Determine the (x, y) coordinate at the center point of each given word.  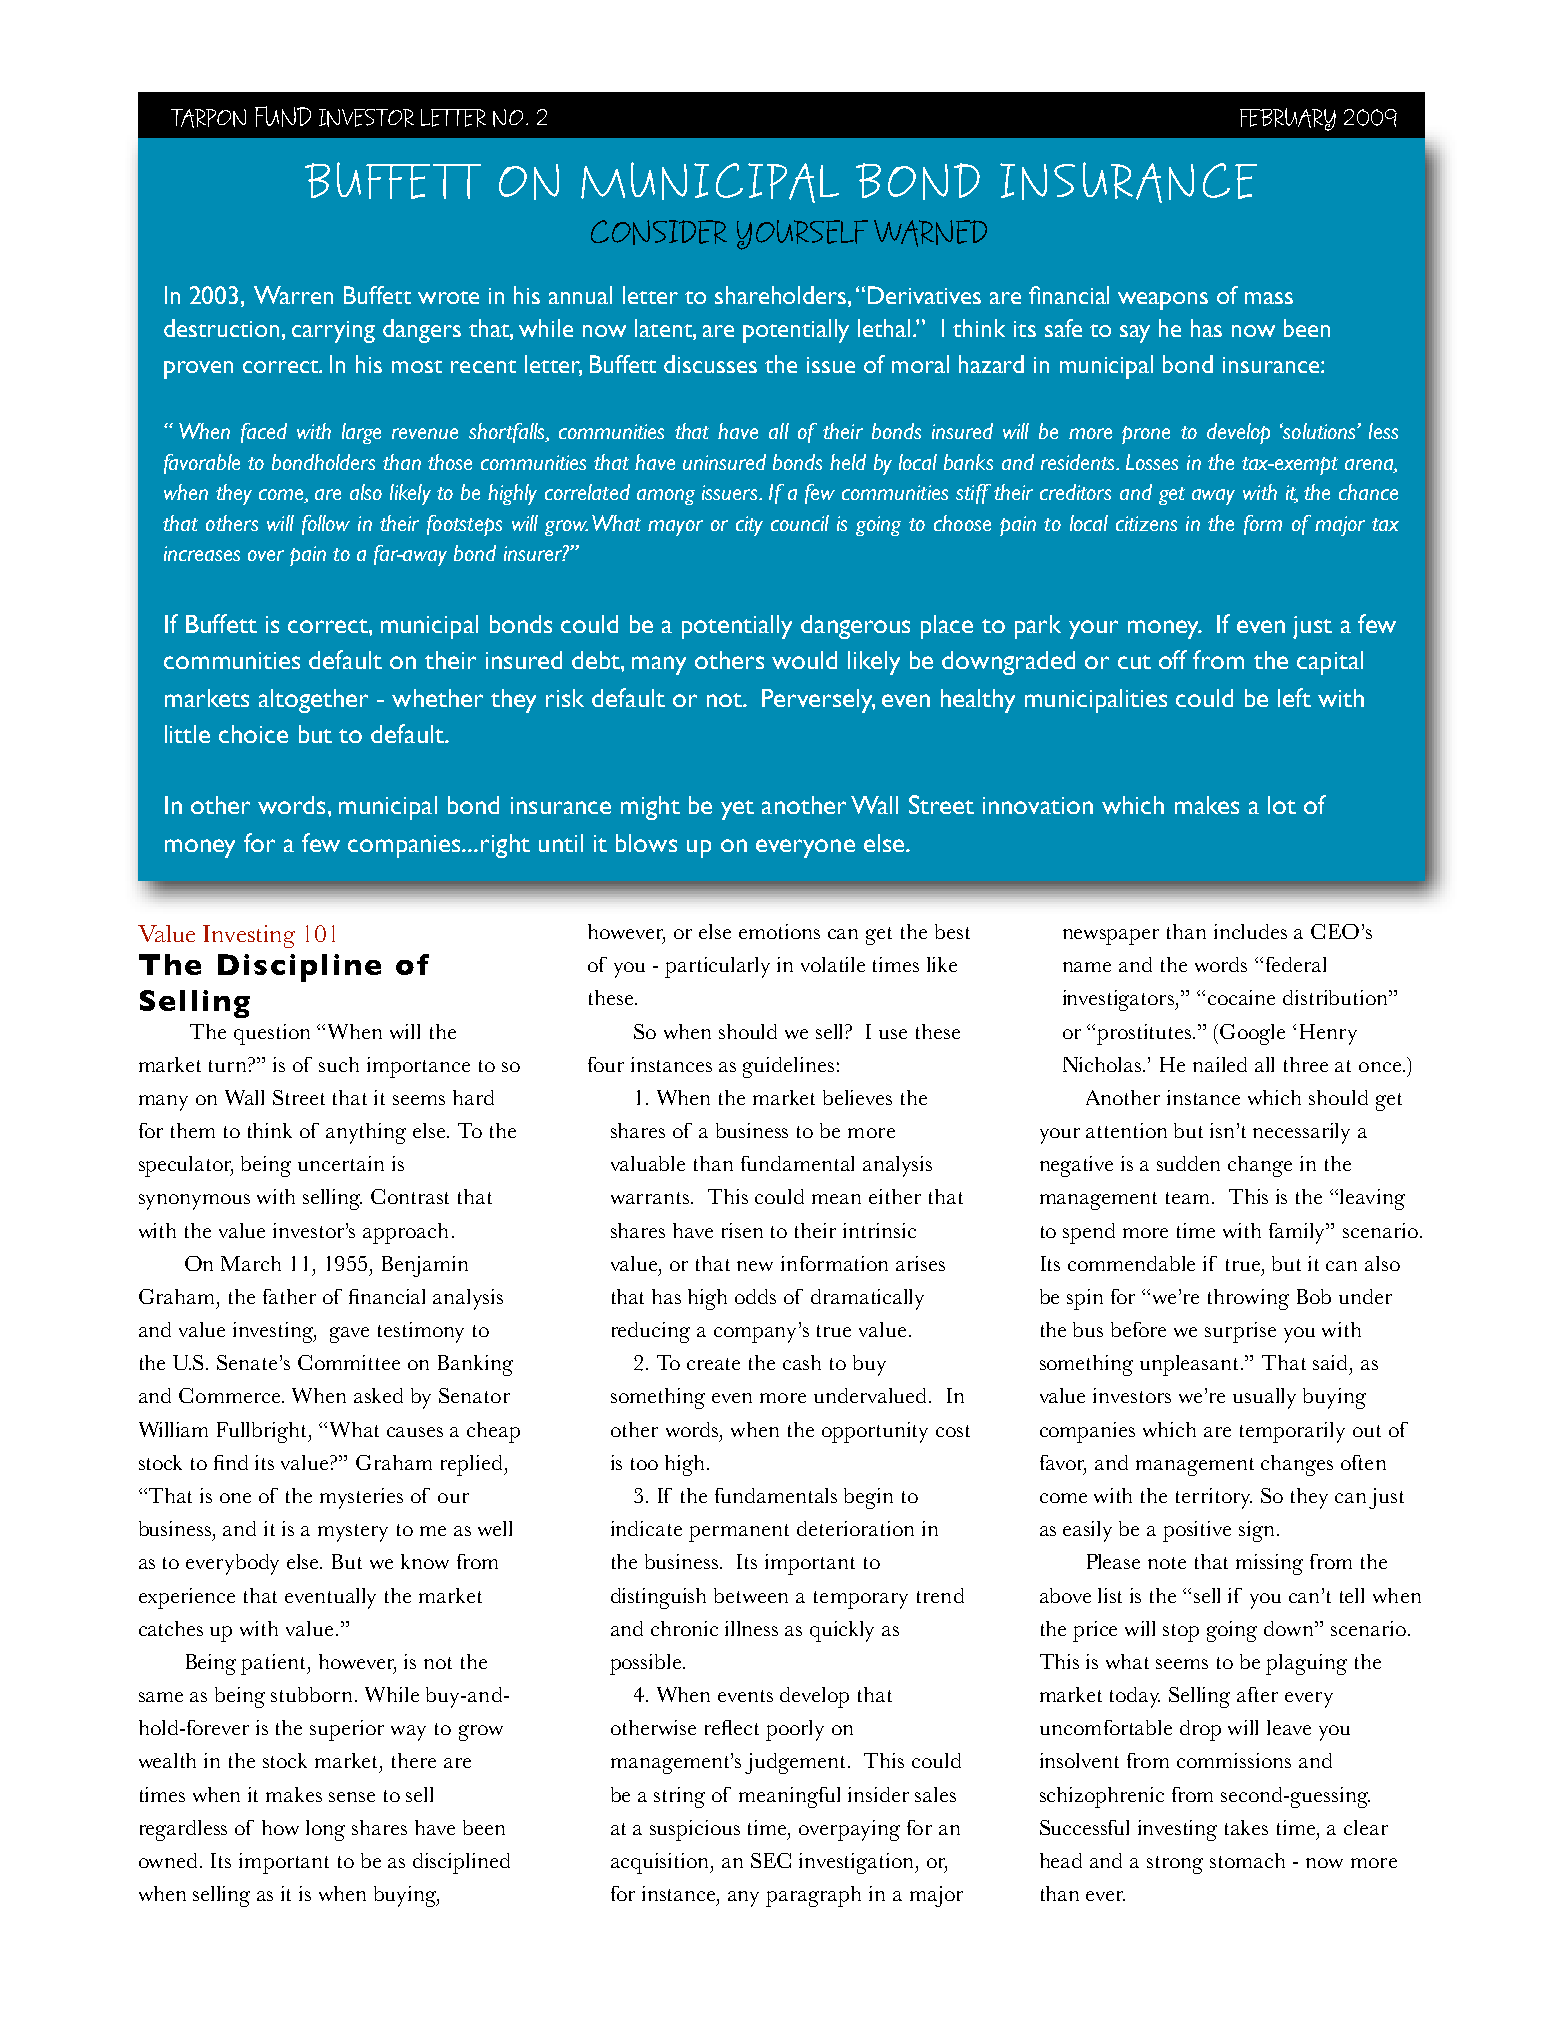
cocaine (1241, 997)
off (1173, 659)
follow (326, 525)
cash (802, 1362)
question (272, 1034)
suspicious (695, 1830)
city (749, 526)
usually (1264, 1398)
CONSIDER (659, 232)
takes (1246, 1827)
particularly (717, 967)
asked (378, 1395)
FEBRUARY (1288, 119)
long (325, 1830)
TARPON (208, 118)
